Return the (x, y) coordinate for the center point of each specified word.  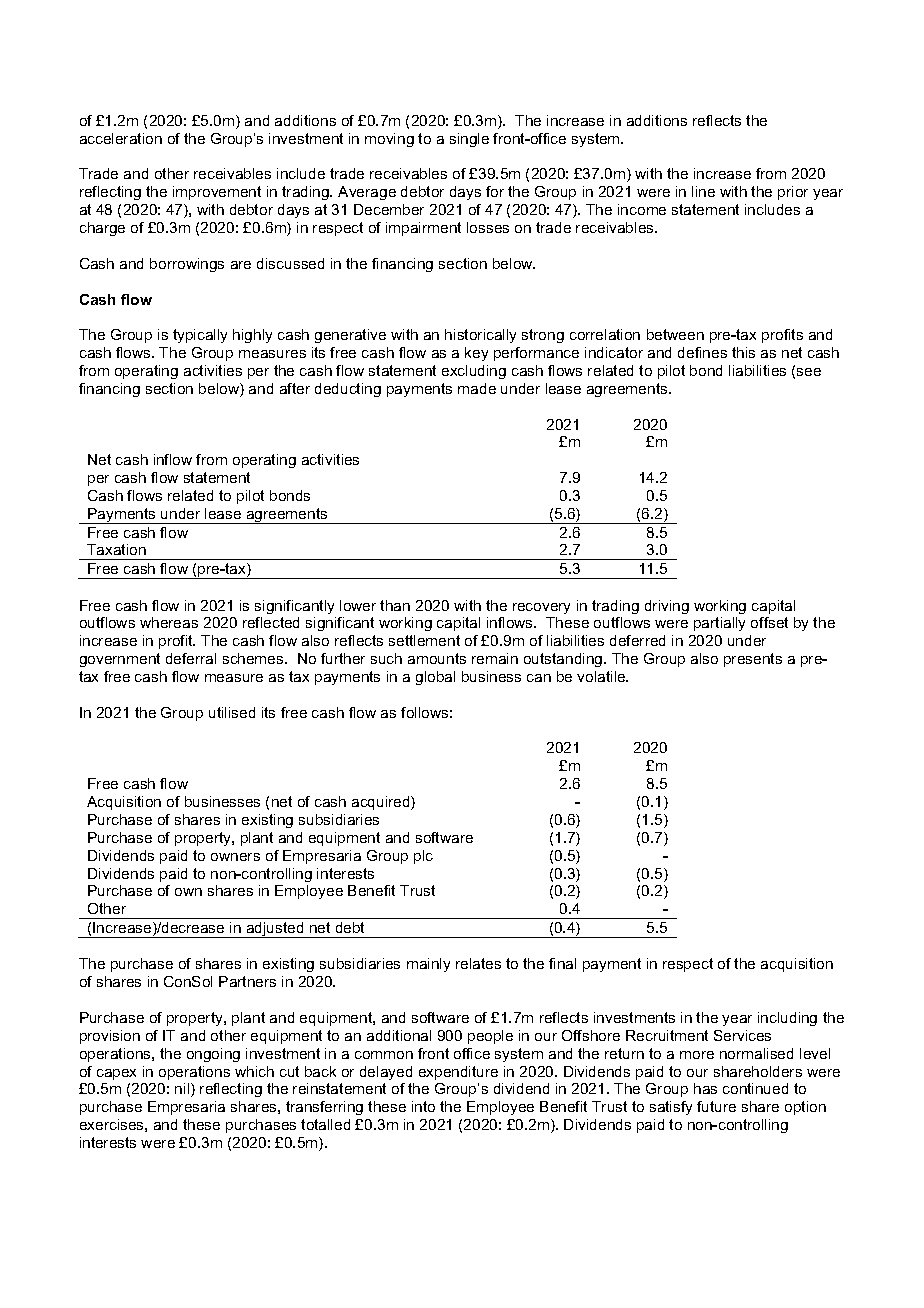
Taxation (116, 549)
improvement (217, 193)
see (809, 372)
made (477, 388)
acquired (382, 803)
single (469, 140)
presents (753, 660)
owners (235, 857)
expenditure (458, 1073)
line (703, 191)
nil (183, 1090)
